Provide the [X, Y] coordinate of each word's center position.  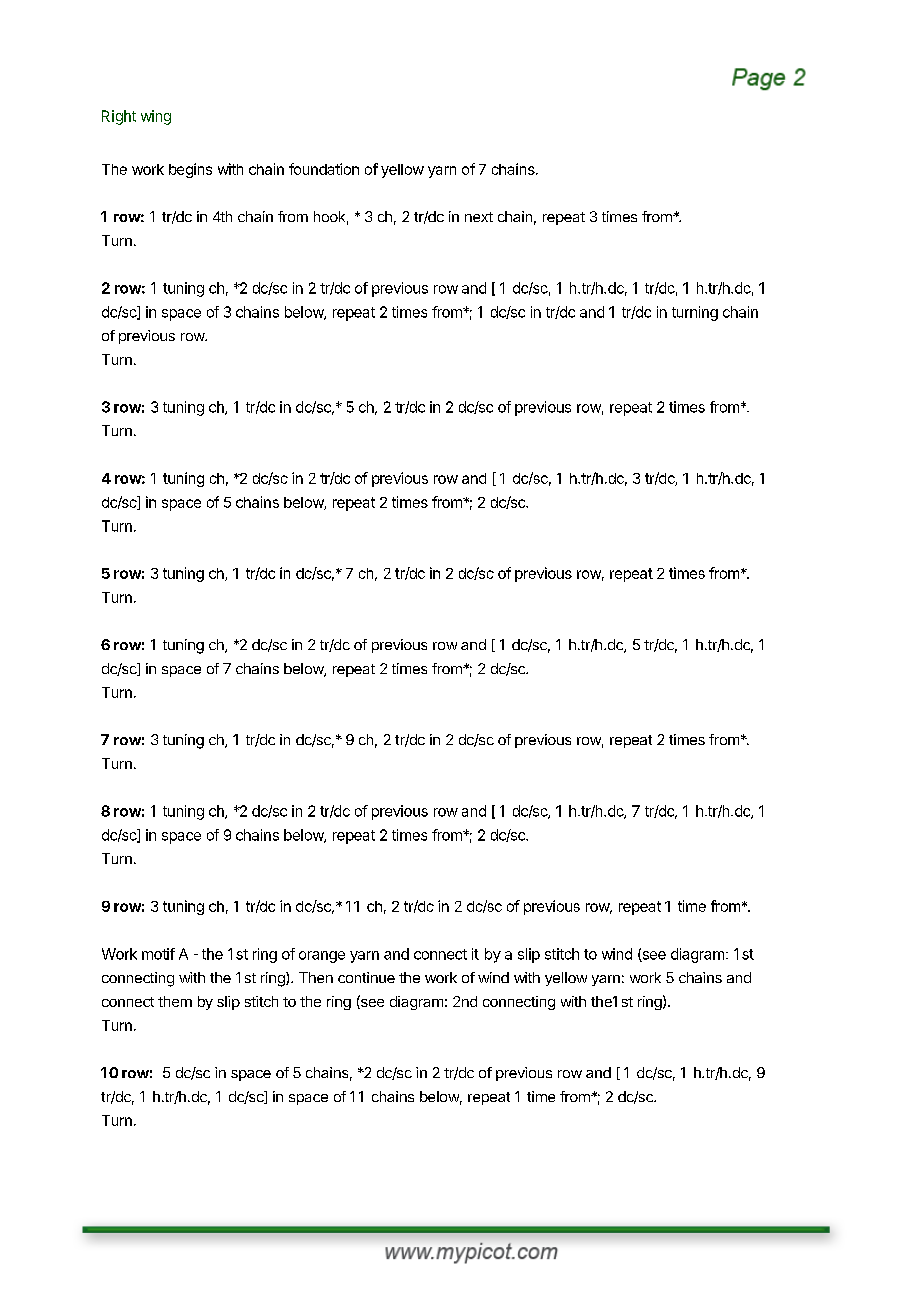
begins [190, 170]
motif [158, 954]
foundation [324, 169]
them [175, 1001]
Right [119, 117]
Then [316, 977]
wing [156, 117]
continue [366, 977]
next [479, 217]
